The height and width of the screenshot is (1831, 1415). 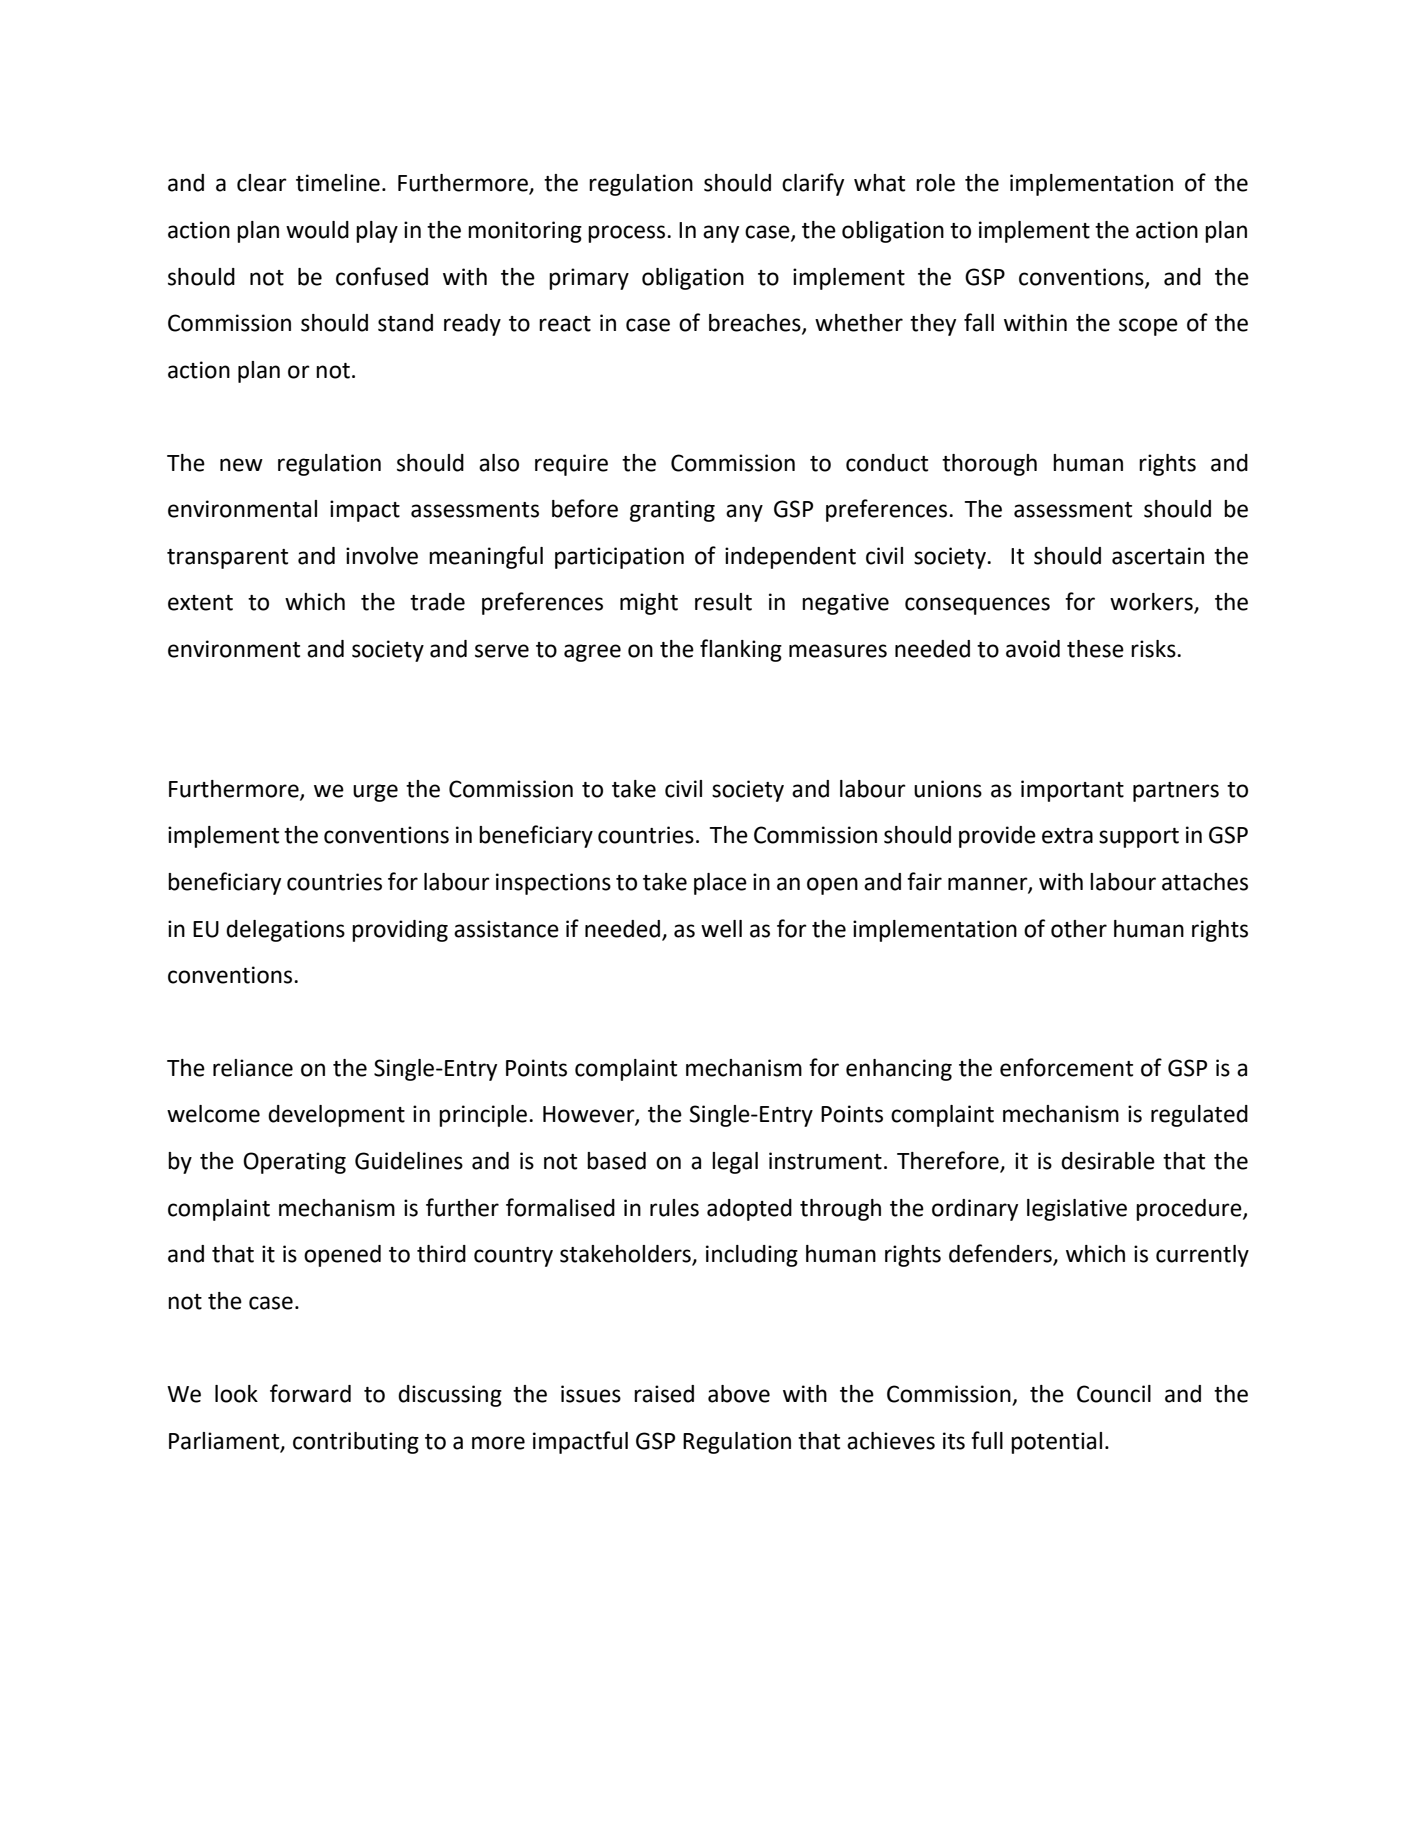 What do you see at coordinates (317, 230) in the screenshot?
I see `would` at bounding box center [317, 230].
